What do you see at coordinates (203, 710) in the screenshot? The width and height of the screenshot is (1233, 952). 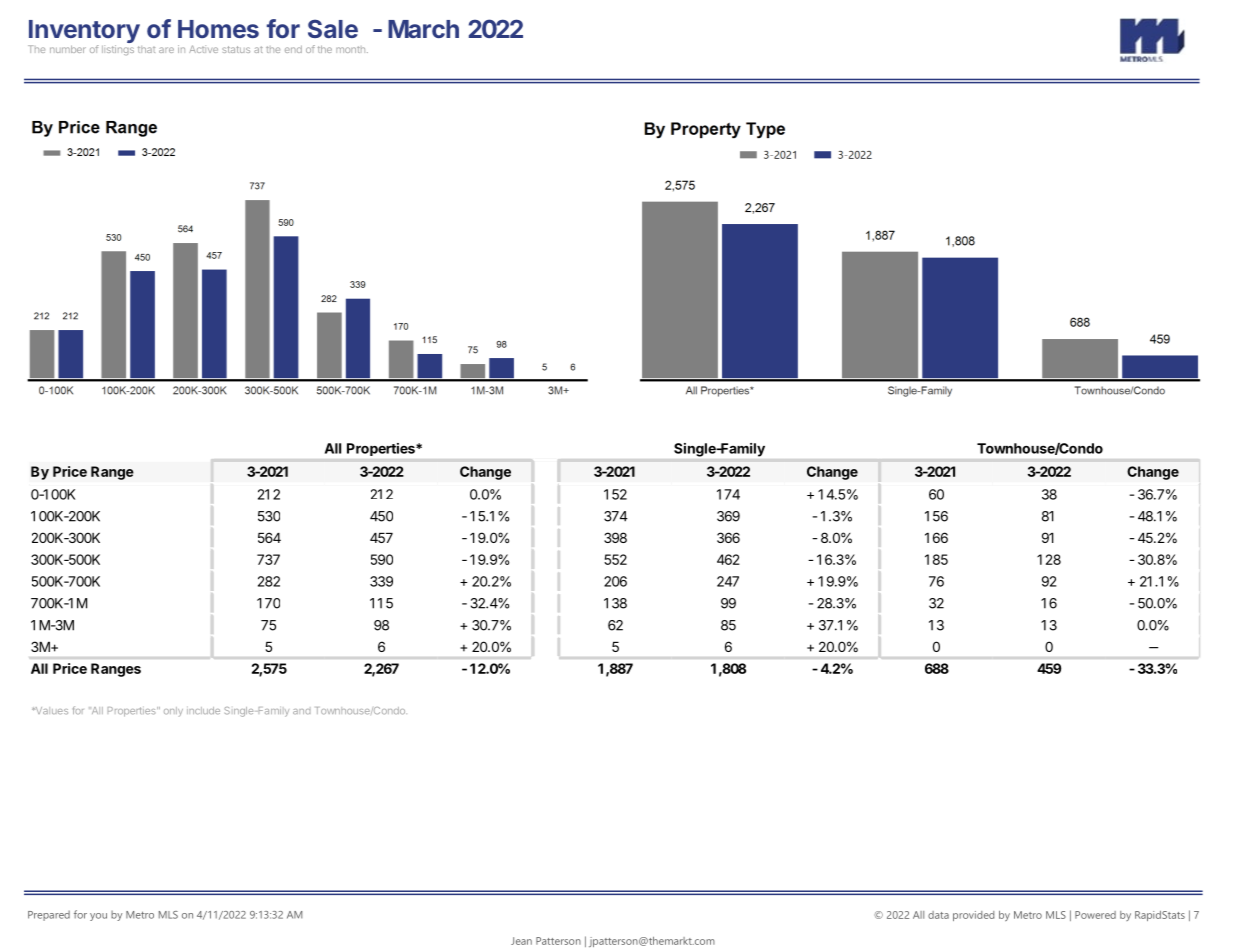 I see `include` at bounding box center [203, 710].
